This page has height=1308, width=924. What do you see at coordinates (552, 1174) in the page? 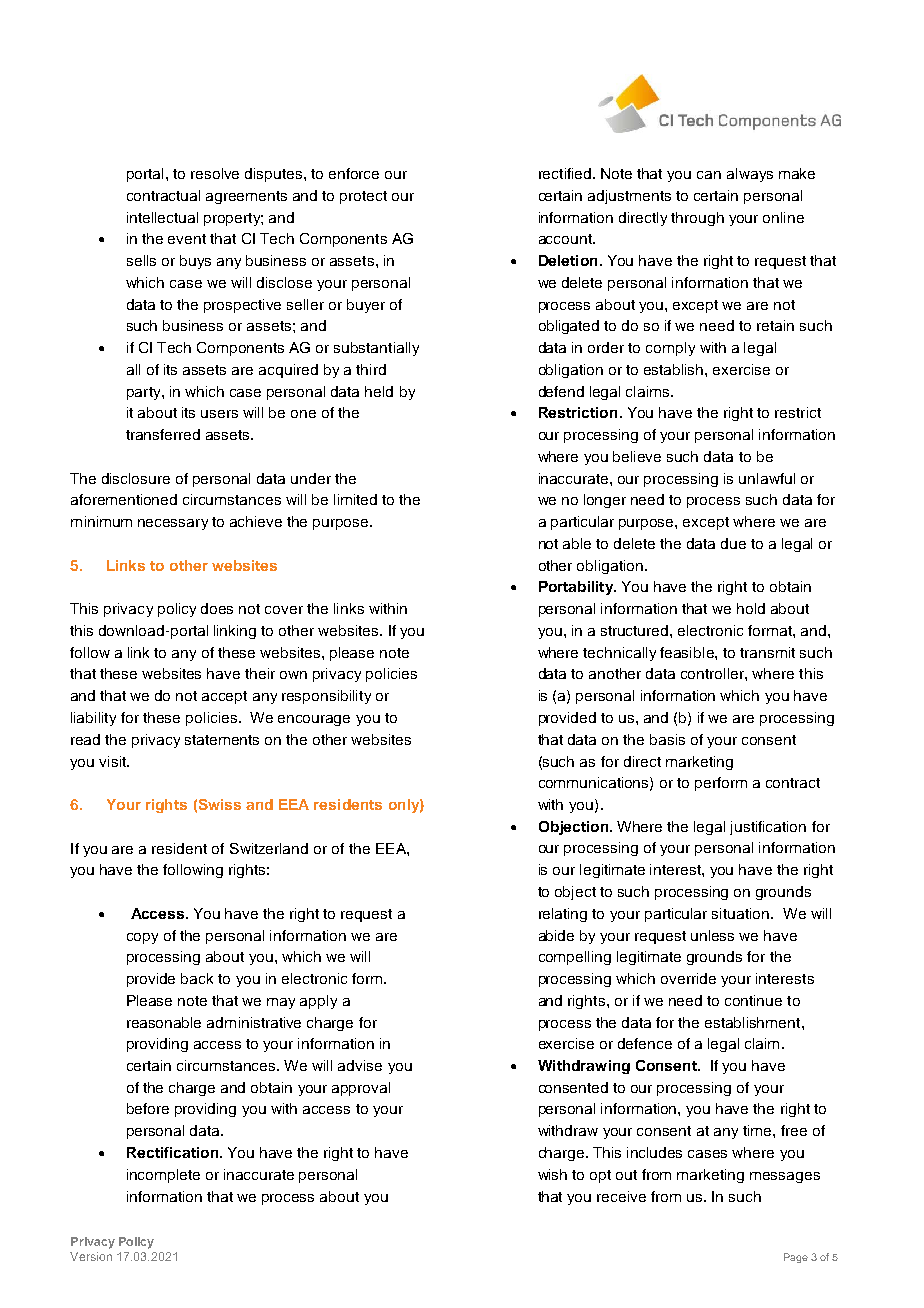
I see `wish` at bounding box center [552, 1174].
